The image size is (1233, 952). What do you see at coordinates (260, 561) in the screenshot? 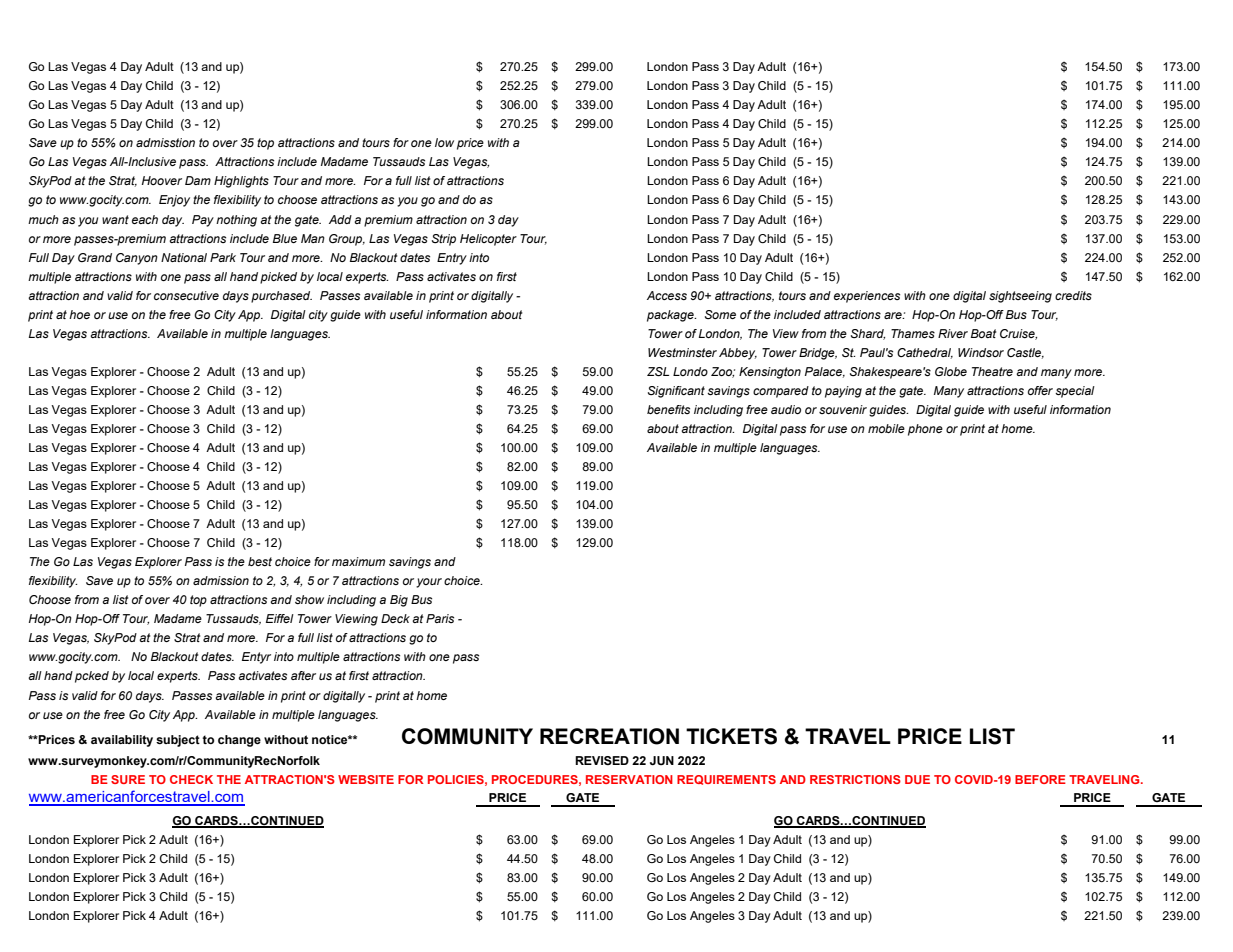
I see `best` at bounding box center [260, 561].
